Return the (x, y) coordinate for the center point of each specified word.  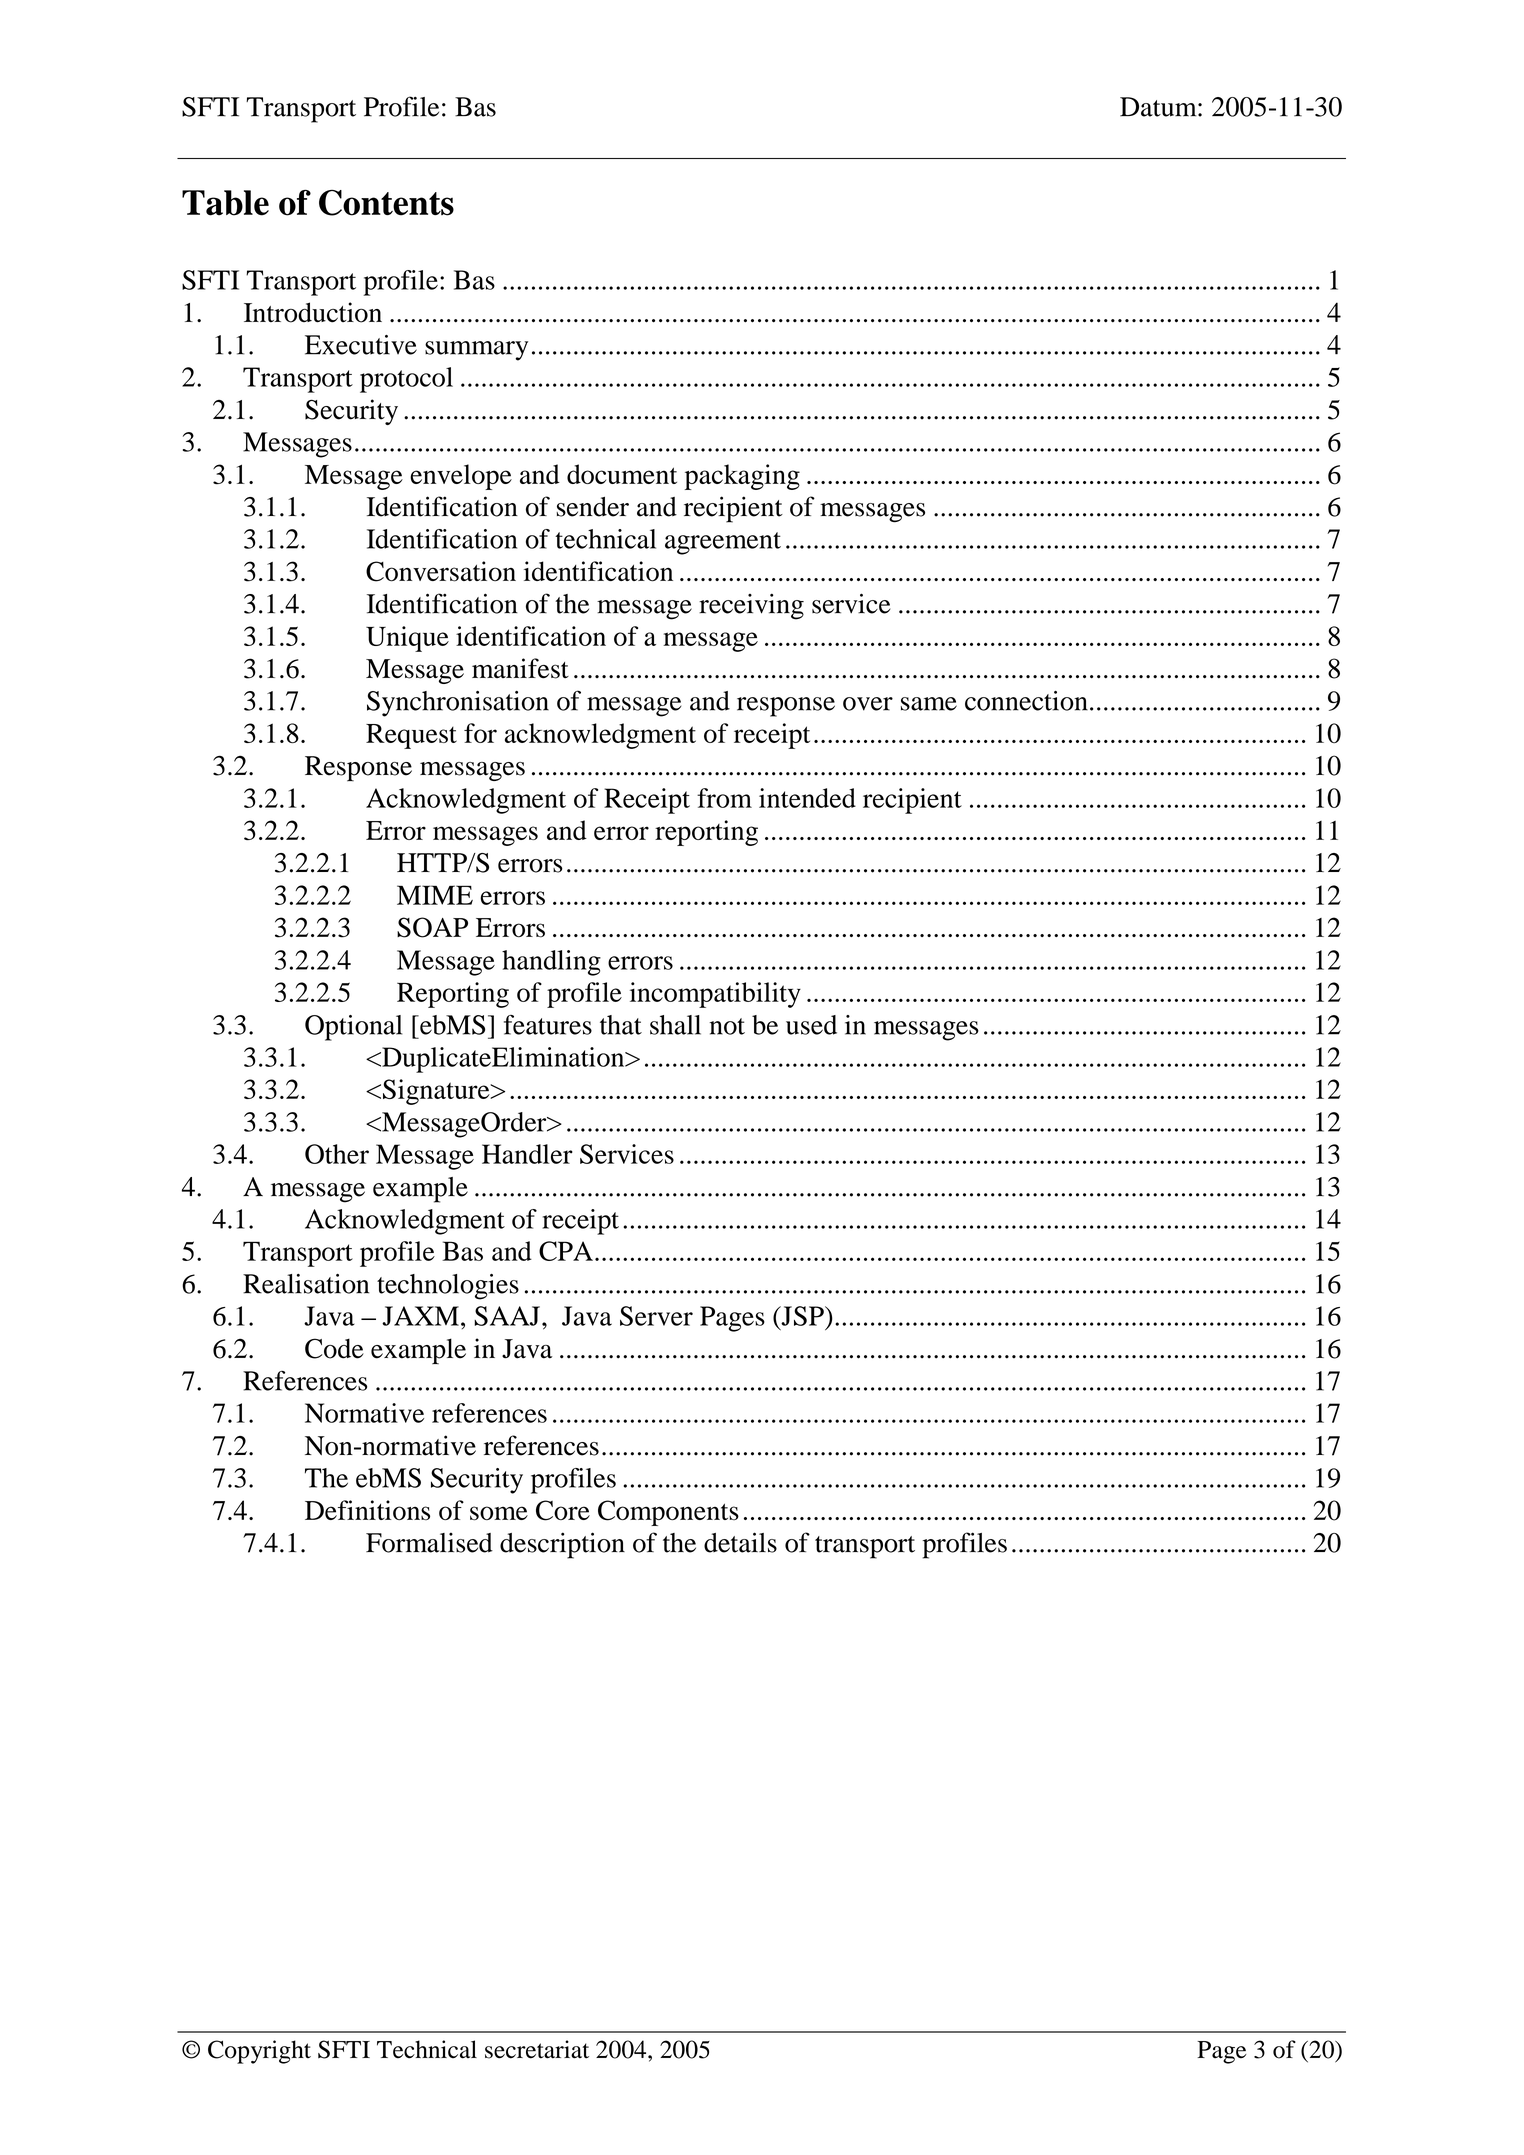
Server (656, 1316)
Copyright (259, 2052)
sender (592, 507)
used (811, 1025)
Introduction (313, 312)
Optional (353, 1028)
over (868, 704)
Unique (407, 639)
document (622, 474)
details (740, 1542)
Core (563, 1510)
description (562, 1545)
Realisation (306, 1284)
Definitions (367, 1510)
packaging (742, 477)
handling (551, 963)
